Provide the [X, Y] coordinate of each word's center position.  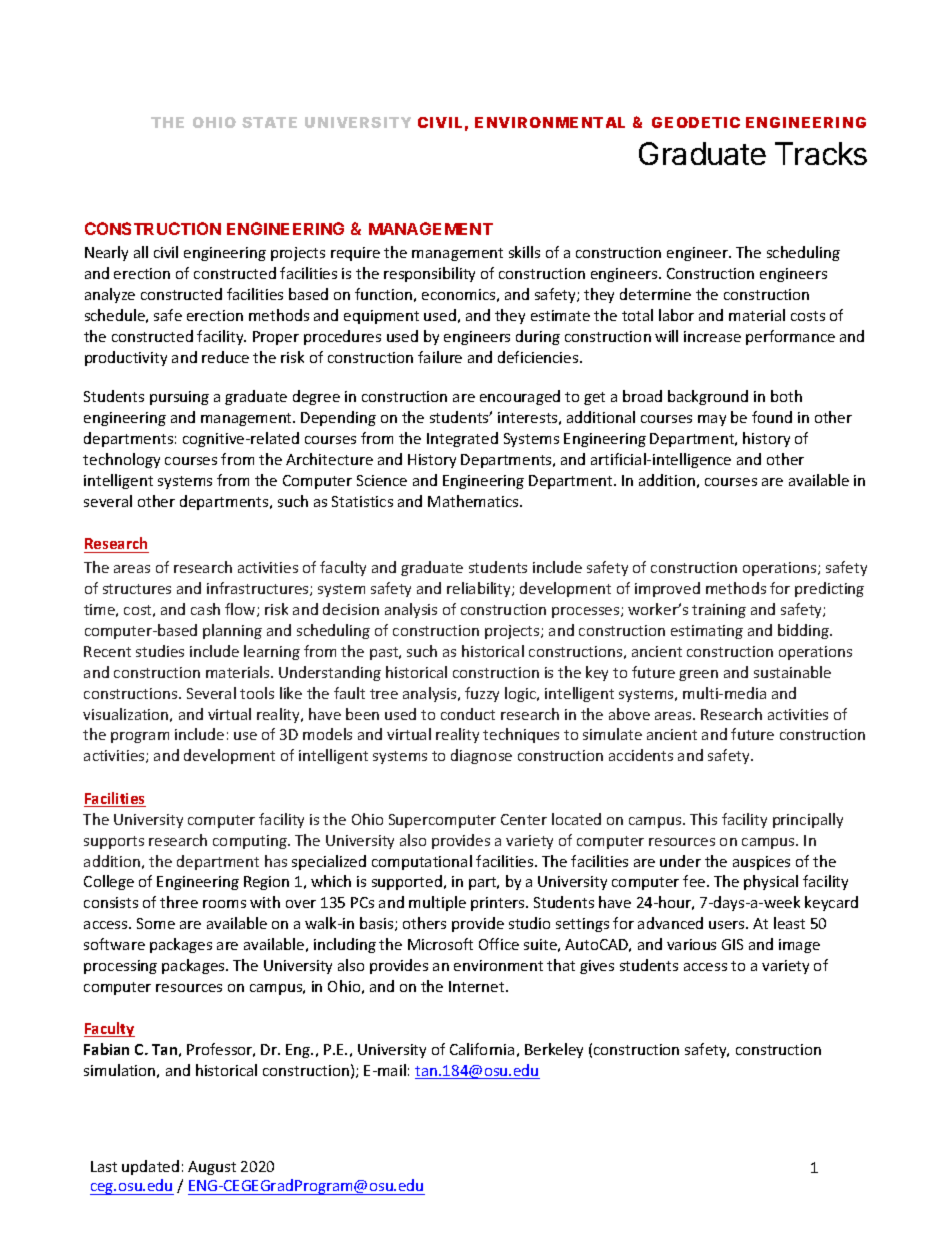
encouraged [520, 397]
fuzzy [482, 694]
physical [771, 882]
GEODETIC [696, 122]
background [708, 397]
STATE [269, 122]
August [212, 1168]
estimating [707, 632]
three [179, 902]
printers [499, 904]
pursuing [179, 398]
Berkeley [554, 1050]
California [482, 1049]
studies [160, 651]
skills [524, 252]
